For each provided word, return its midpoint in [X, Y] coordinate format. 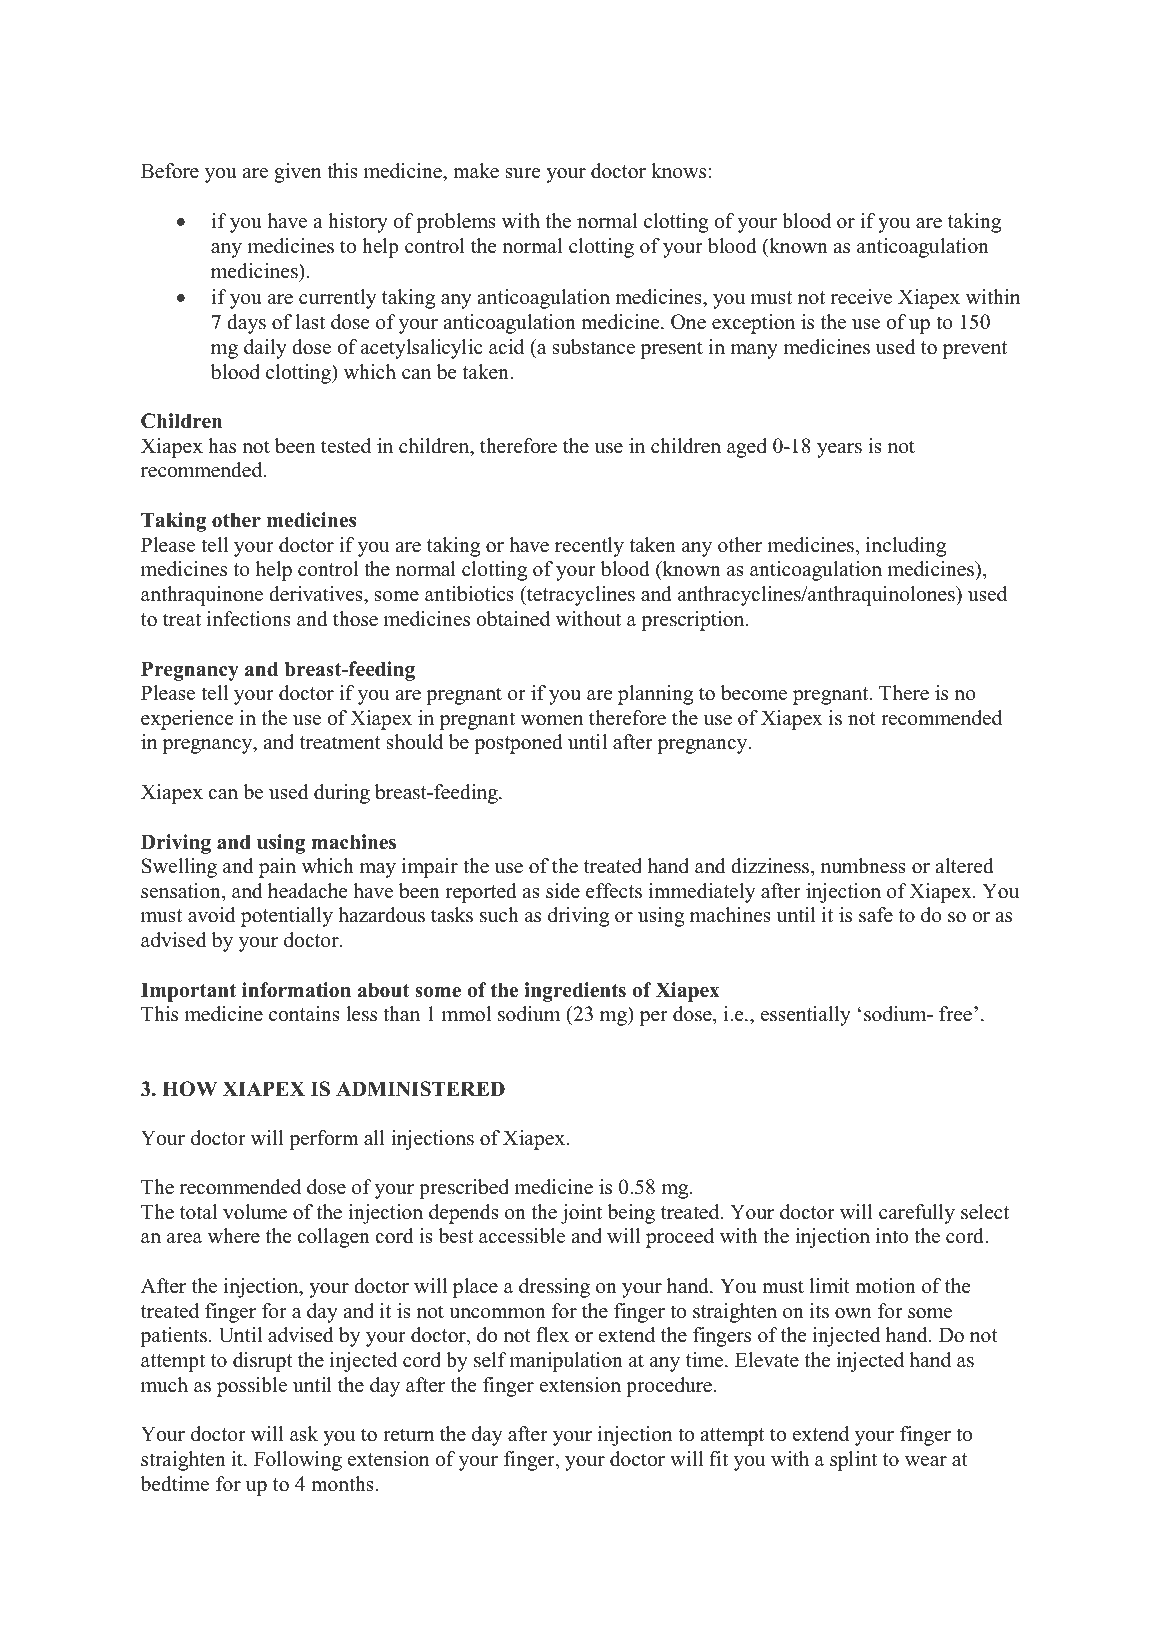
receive [861, 297]
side [563, 891]
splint [853, 1461]
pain [277, 868]
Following [298, 1461]
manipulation [566, 1362]
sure [523, 173]
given [297, 173]
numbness [863, 866]
